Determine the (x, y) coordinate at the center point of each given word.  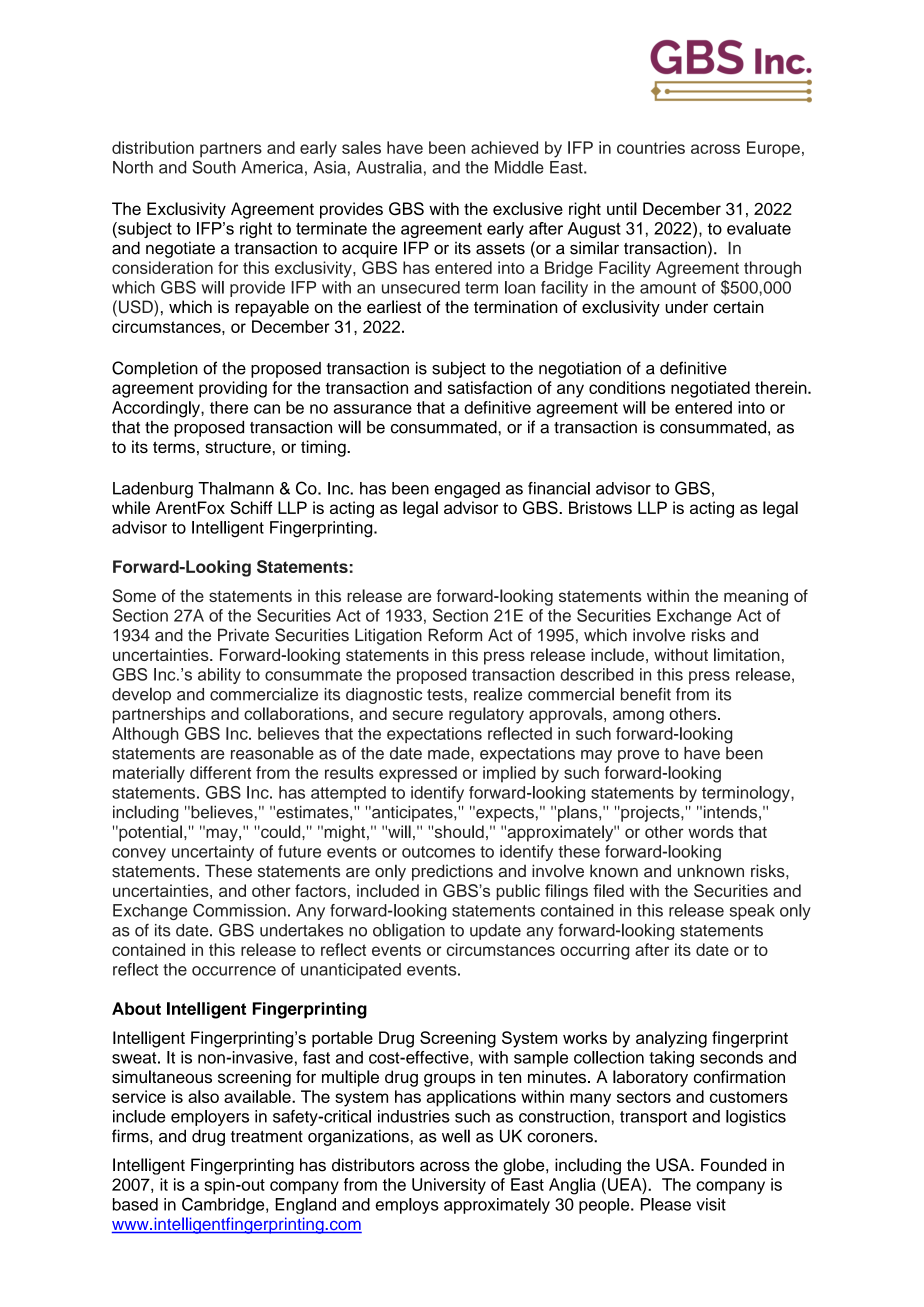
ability (219, 676)
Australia (389, 167)
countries (651, 147)
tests (446, 695)
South (214, 167)
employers (210, 1118)
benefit (646, 694)
